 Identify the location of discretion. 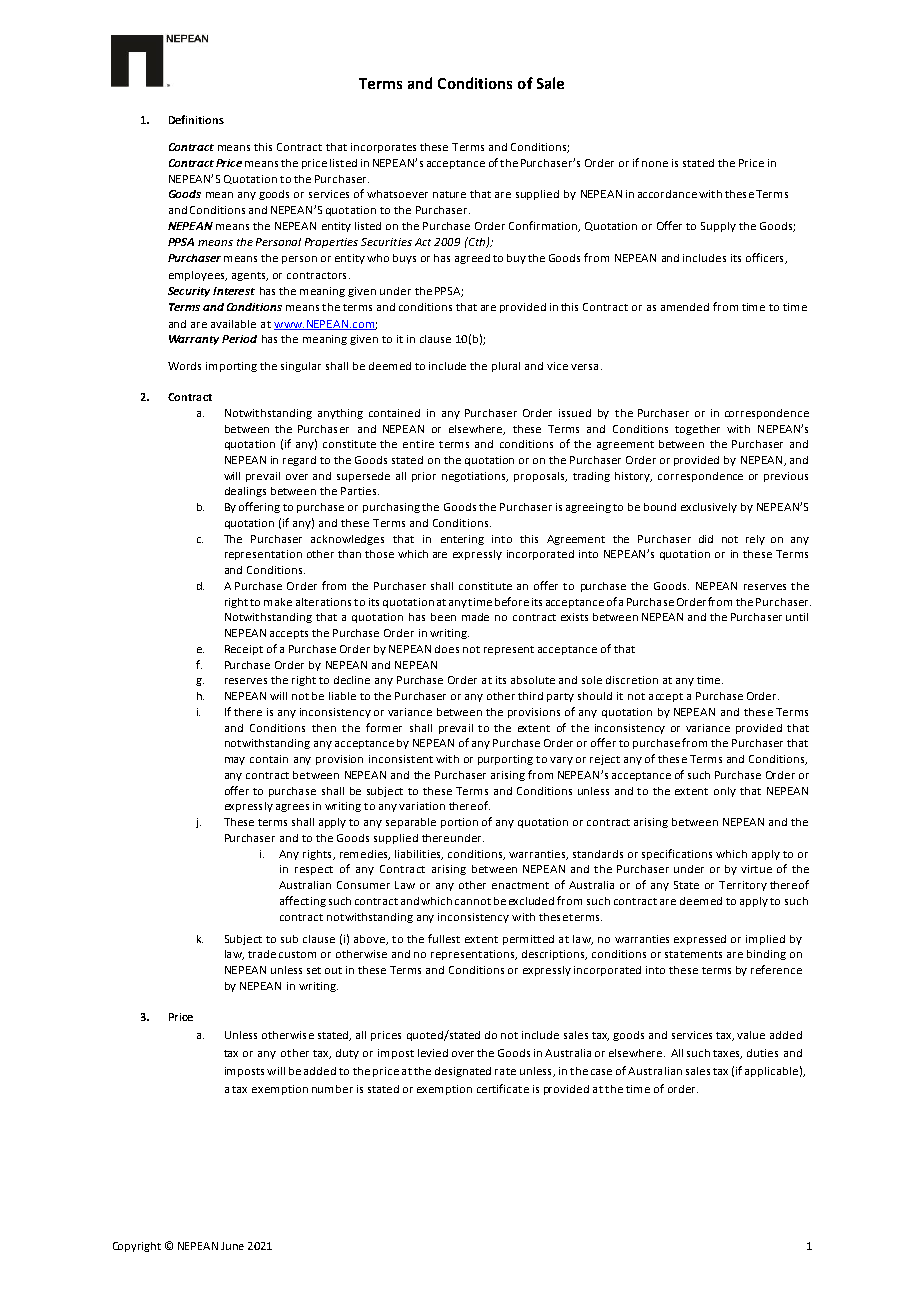
(632, 680).
